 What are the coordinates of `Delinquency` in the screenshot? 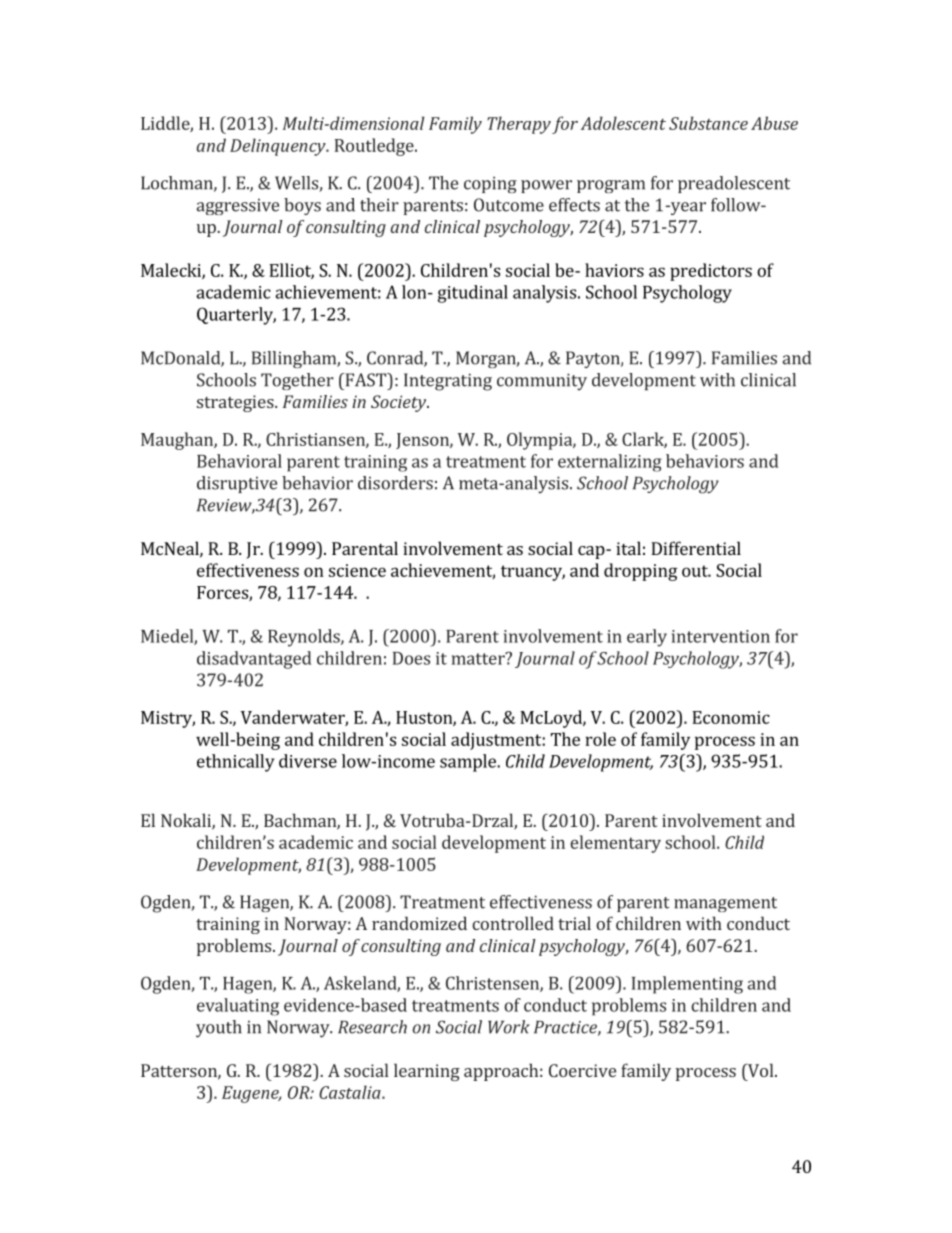 It's located at (279, 147).
